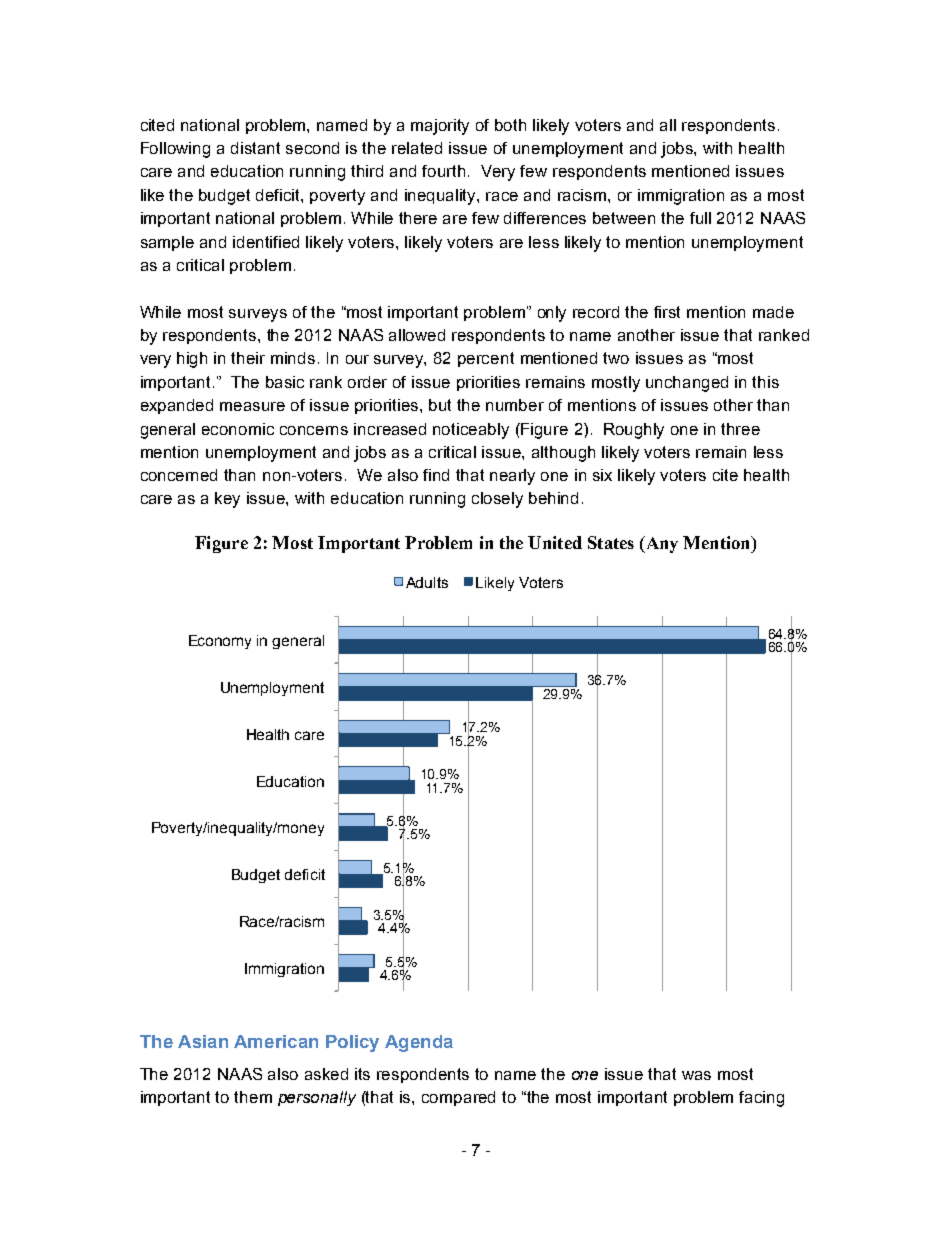 This screenshot has width=952, height=1233. Describe the element at coordinates (255, 148) in the screenshot. I see `distant` at that location.
